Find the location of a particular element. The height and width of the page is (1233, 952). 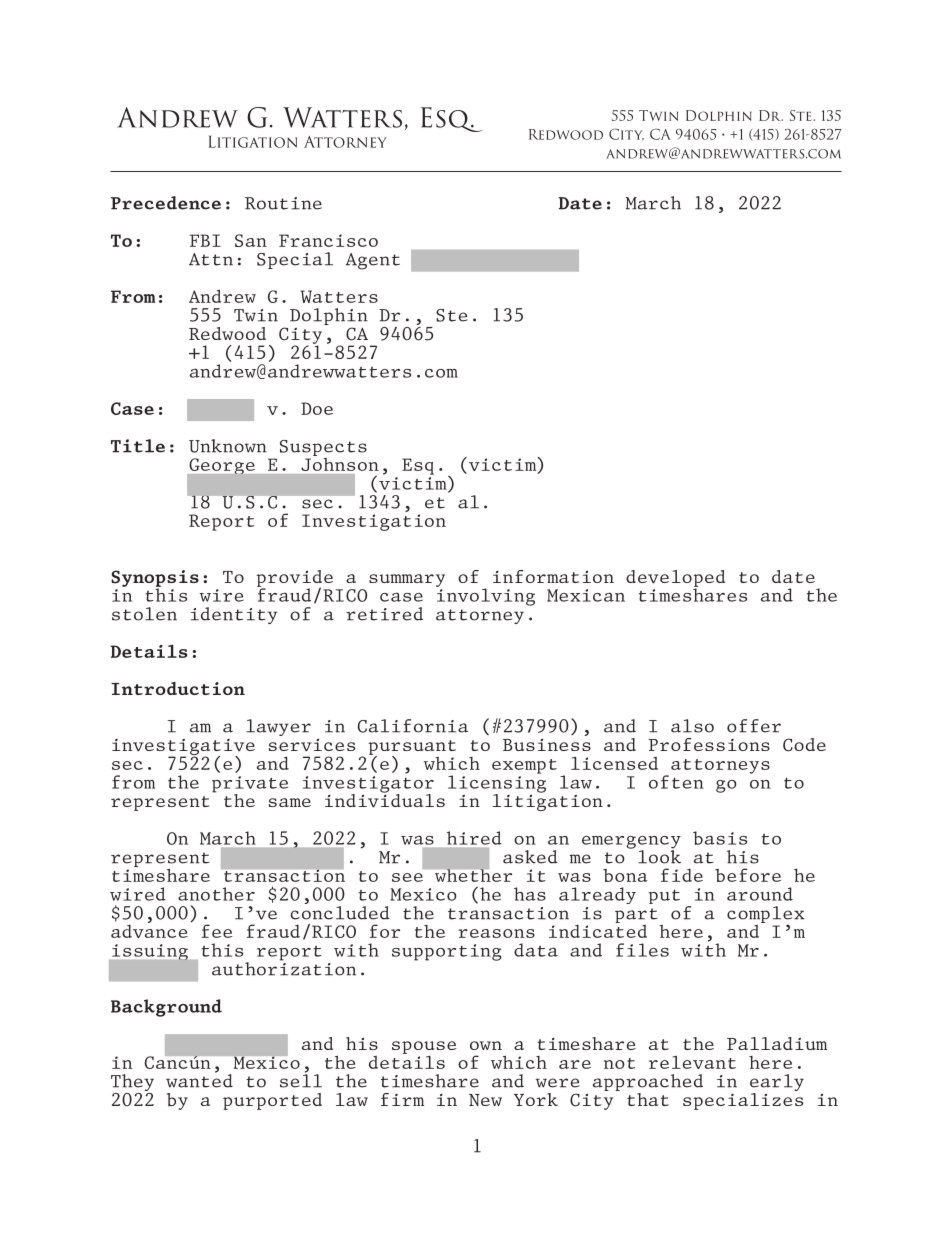

Unknown is located at coordinates (228, 446).
